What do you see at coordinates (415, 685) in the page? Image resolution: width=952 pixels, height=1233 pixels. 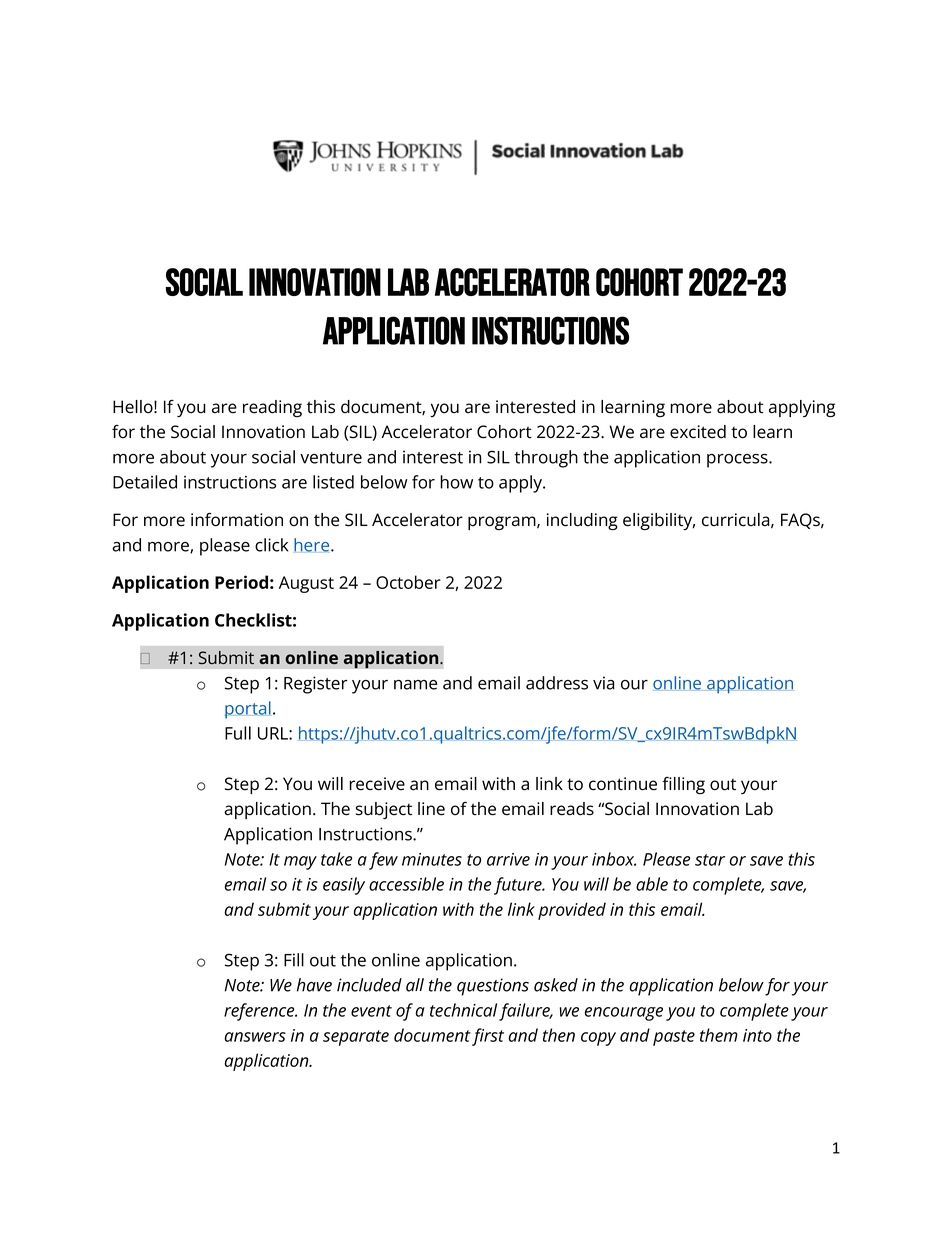 I see `name` at bounding box center [415, 685].
